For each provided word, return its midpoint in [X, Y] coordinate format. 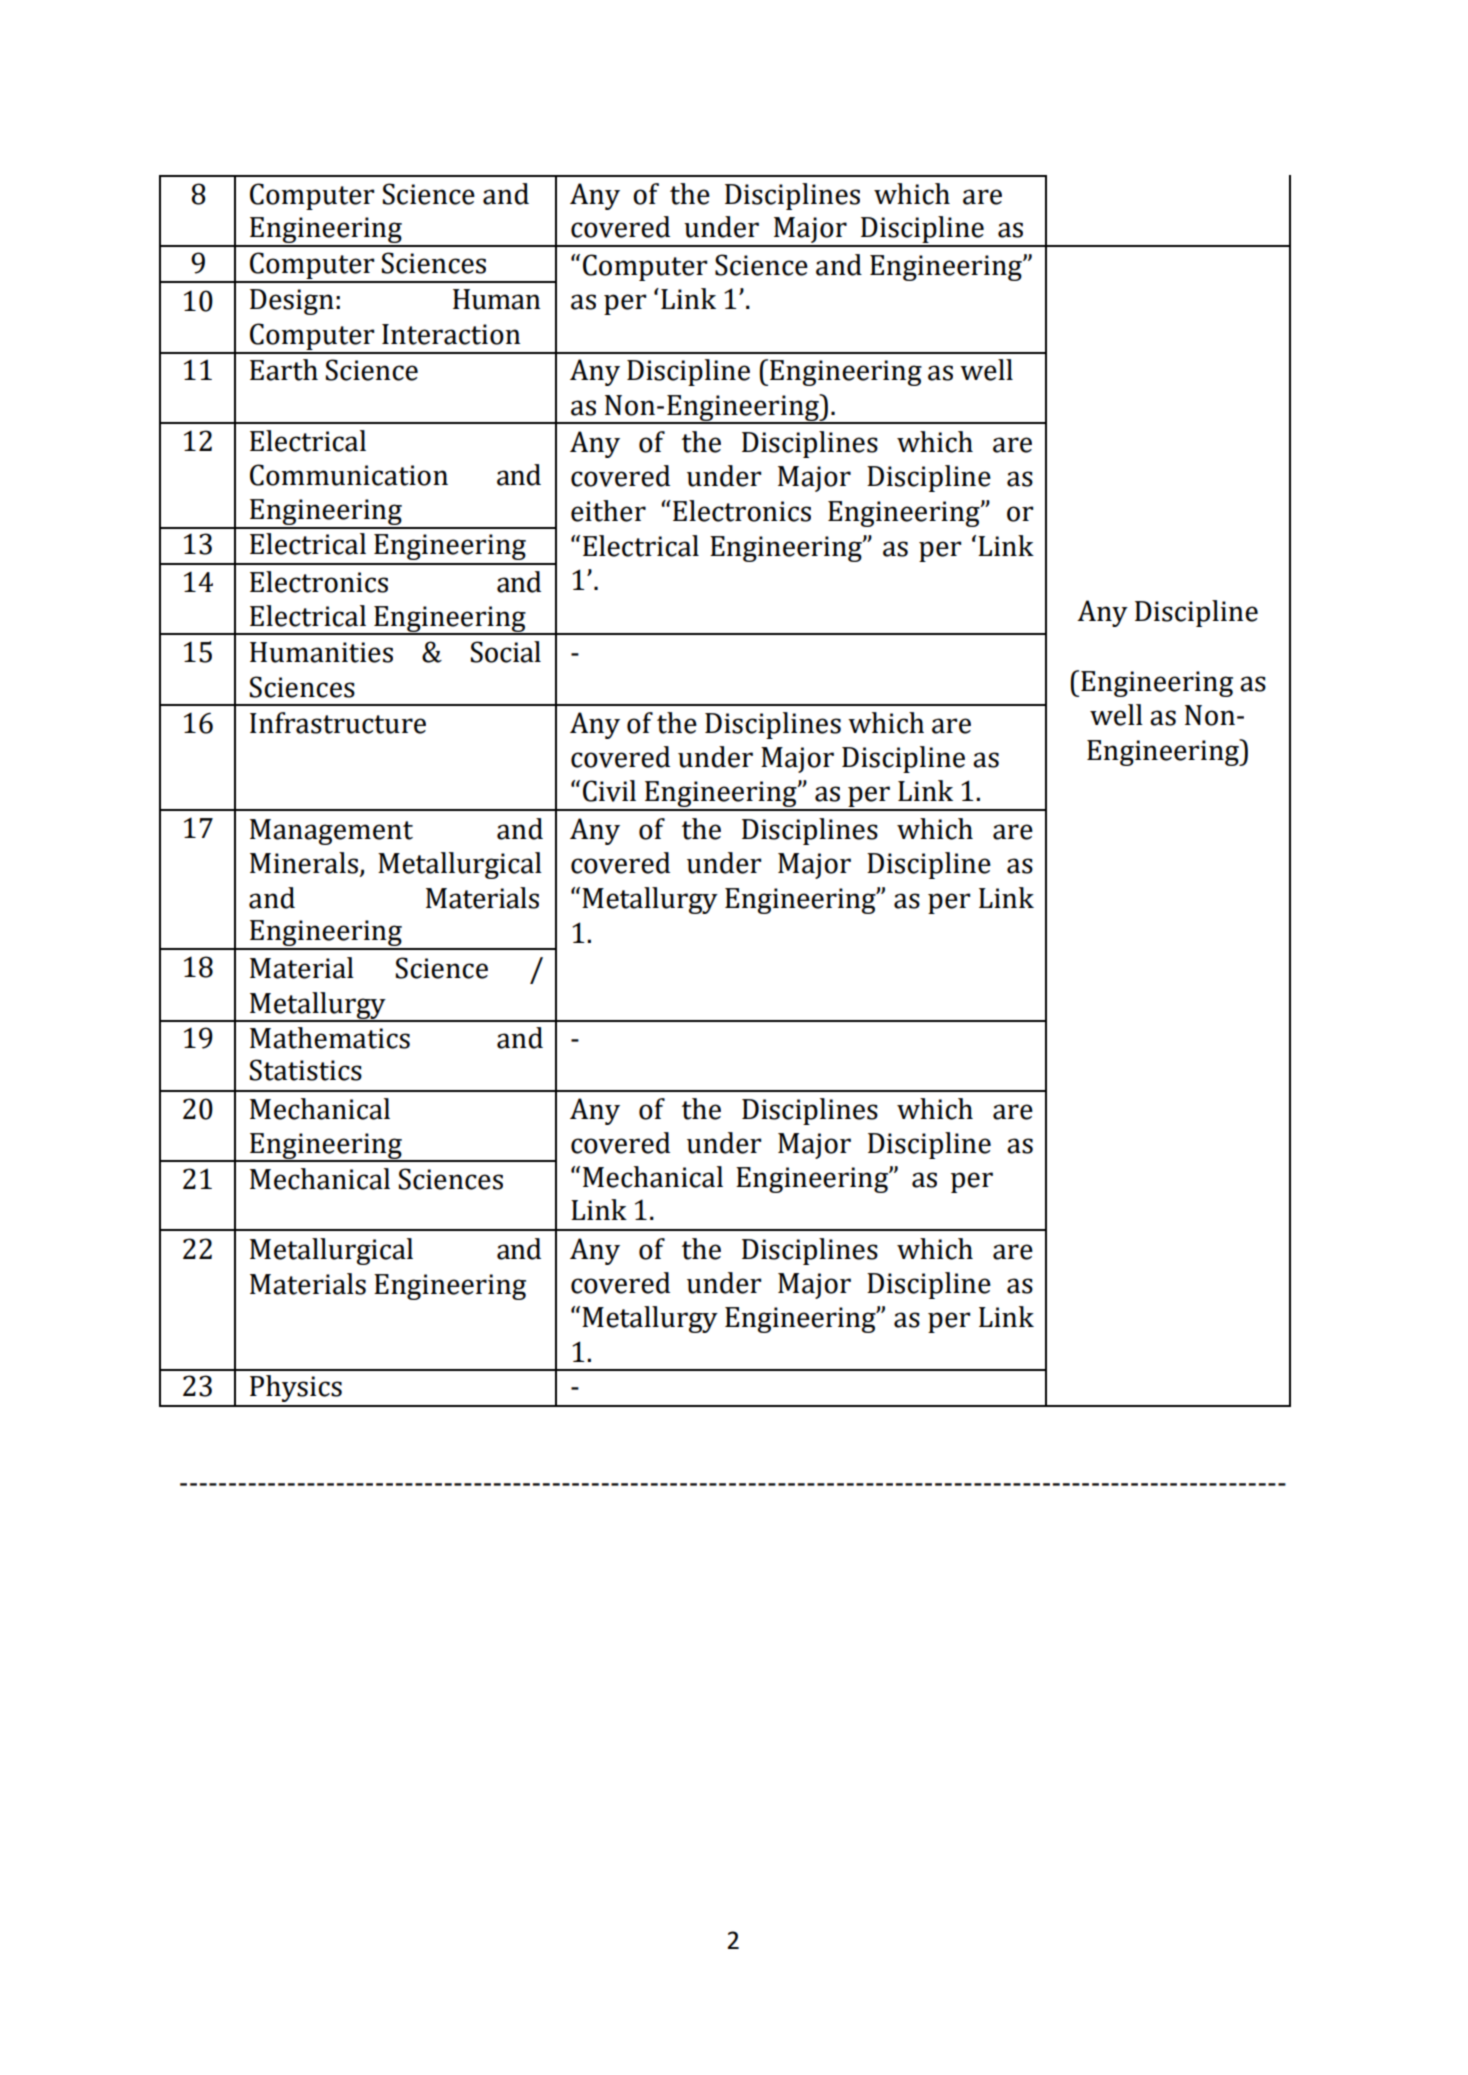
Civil [609, 791]
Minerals [304, 863]
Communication [349, 475]
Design [292, 302]
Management [331, 832]
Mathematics [330, 1038]
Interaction [451, 334]
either [608, 511]
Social [506, 652]
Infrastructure [338, 723]
